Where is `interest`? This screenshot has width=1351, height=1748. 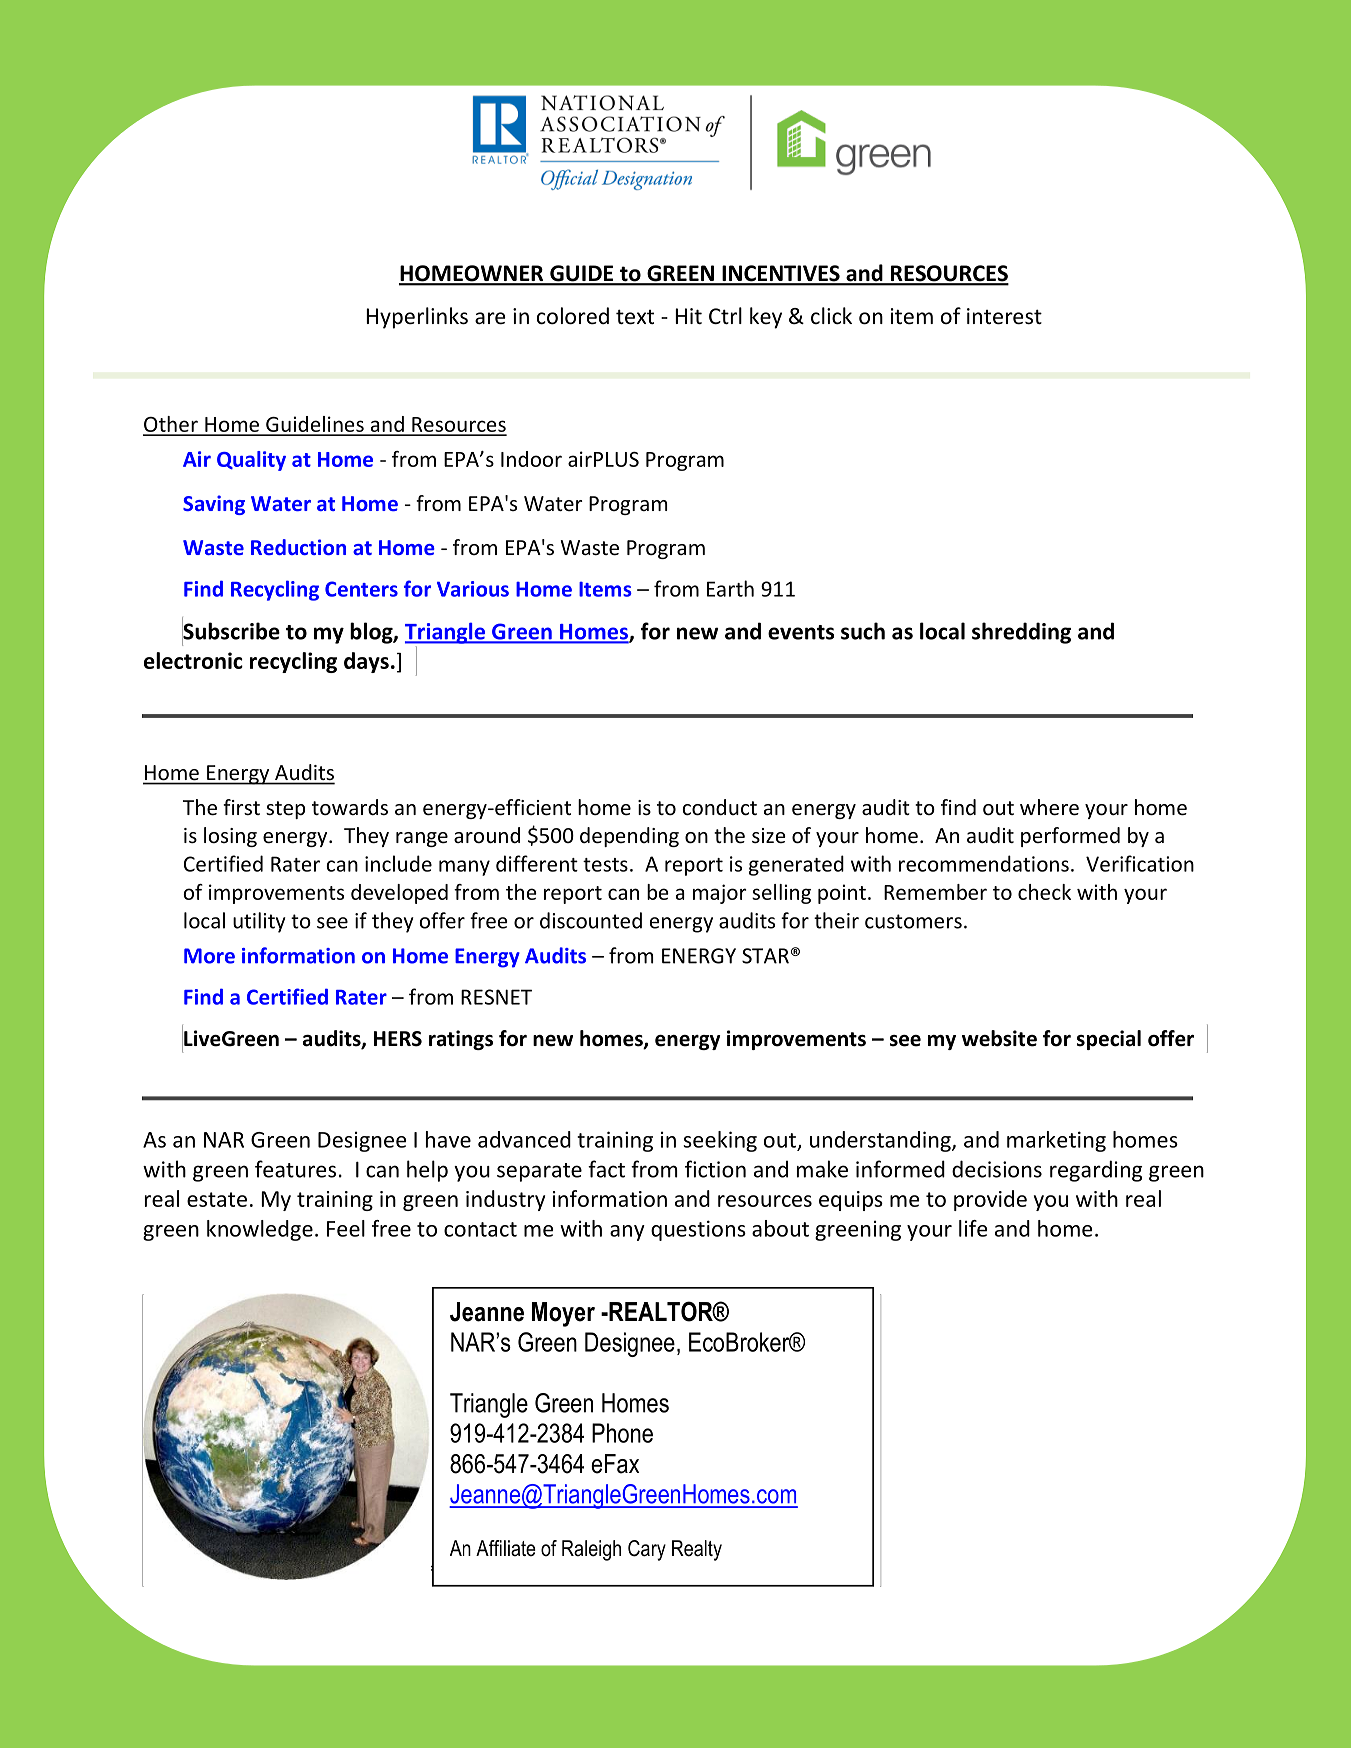 interest is located at coordinates (1004, 316).
